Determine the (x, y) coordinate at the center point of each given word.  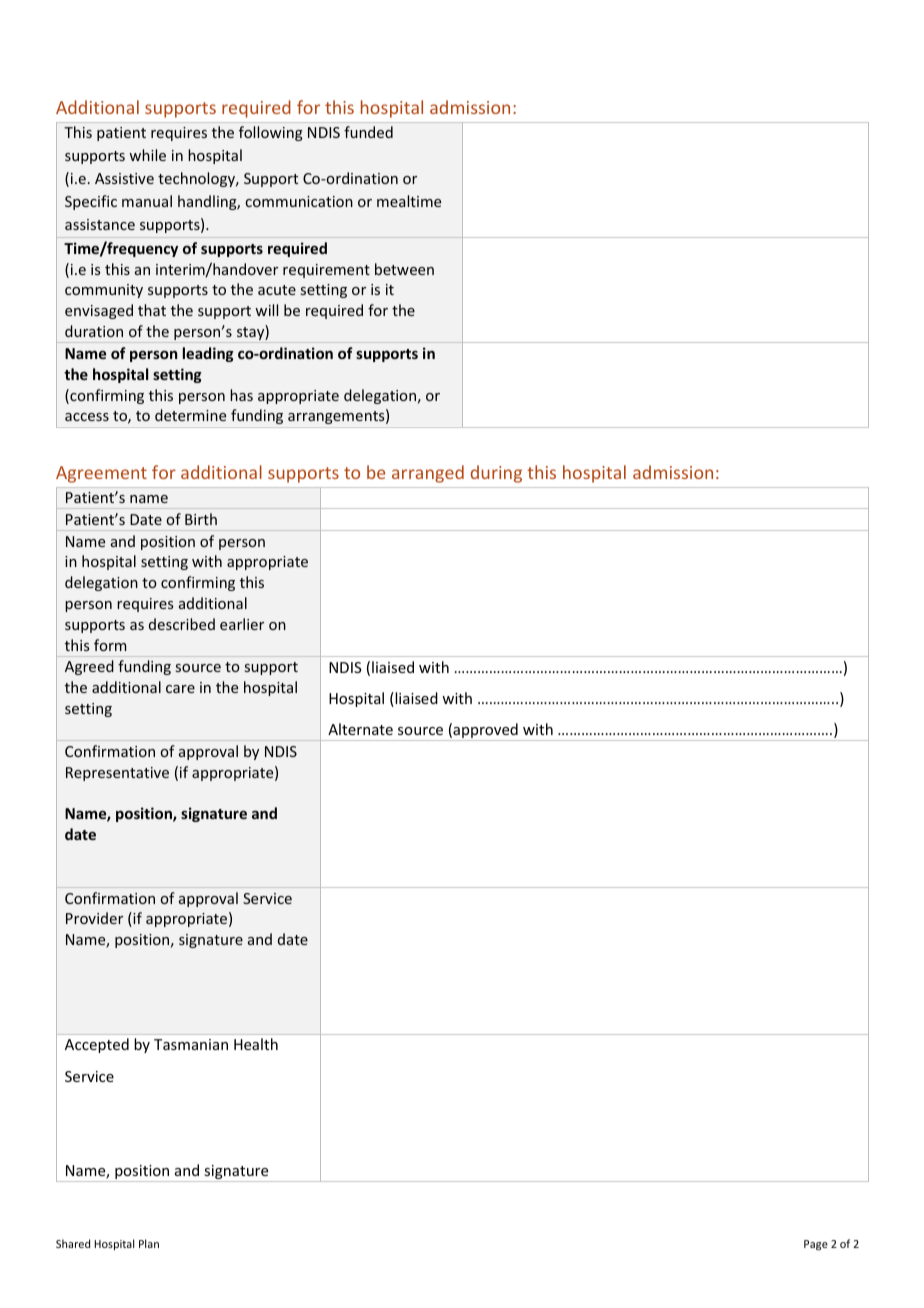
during (496, 474)
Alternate (360, 729)
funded (368, 132)
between (404, 269)
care (180, 689)
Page (816, 1245)
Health (256, 1044)
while (147, 155)
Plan (149, 1243)
